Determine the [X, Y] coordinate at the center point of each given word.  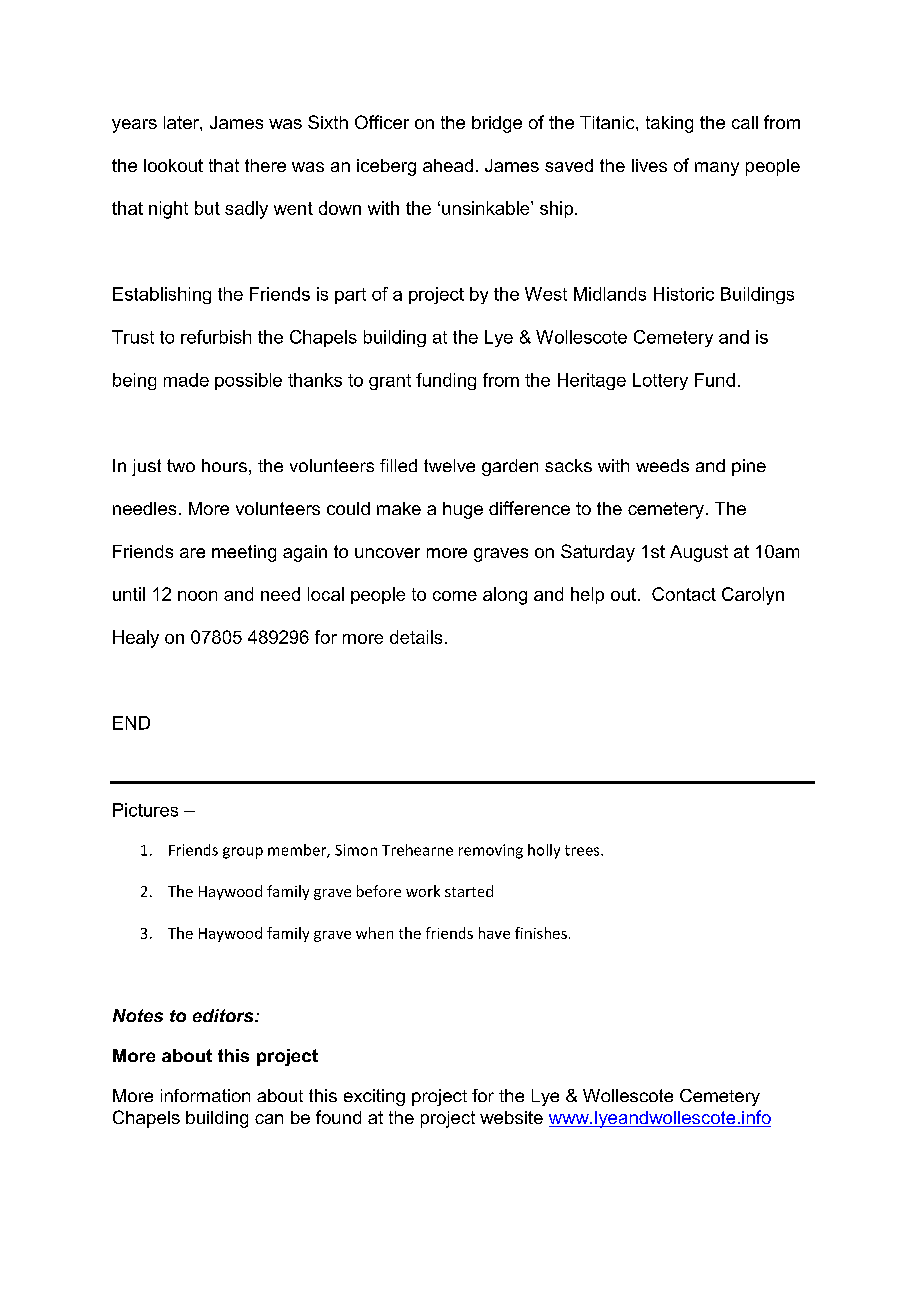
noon [197, 596]
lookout [173, 165]
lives [649, 165]
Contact [684, 594]
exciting [374, 1097]
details [416, 637]
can [269, 1119]
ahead [448, 165]
